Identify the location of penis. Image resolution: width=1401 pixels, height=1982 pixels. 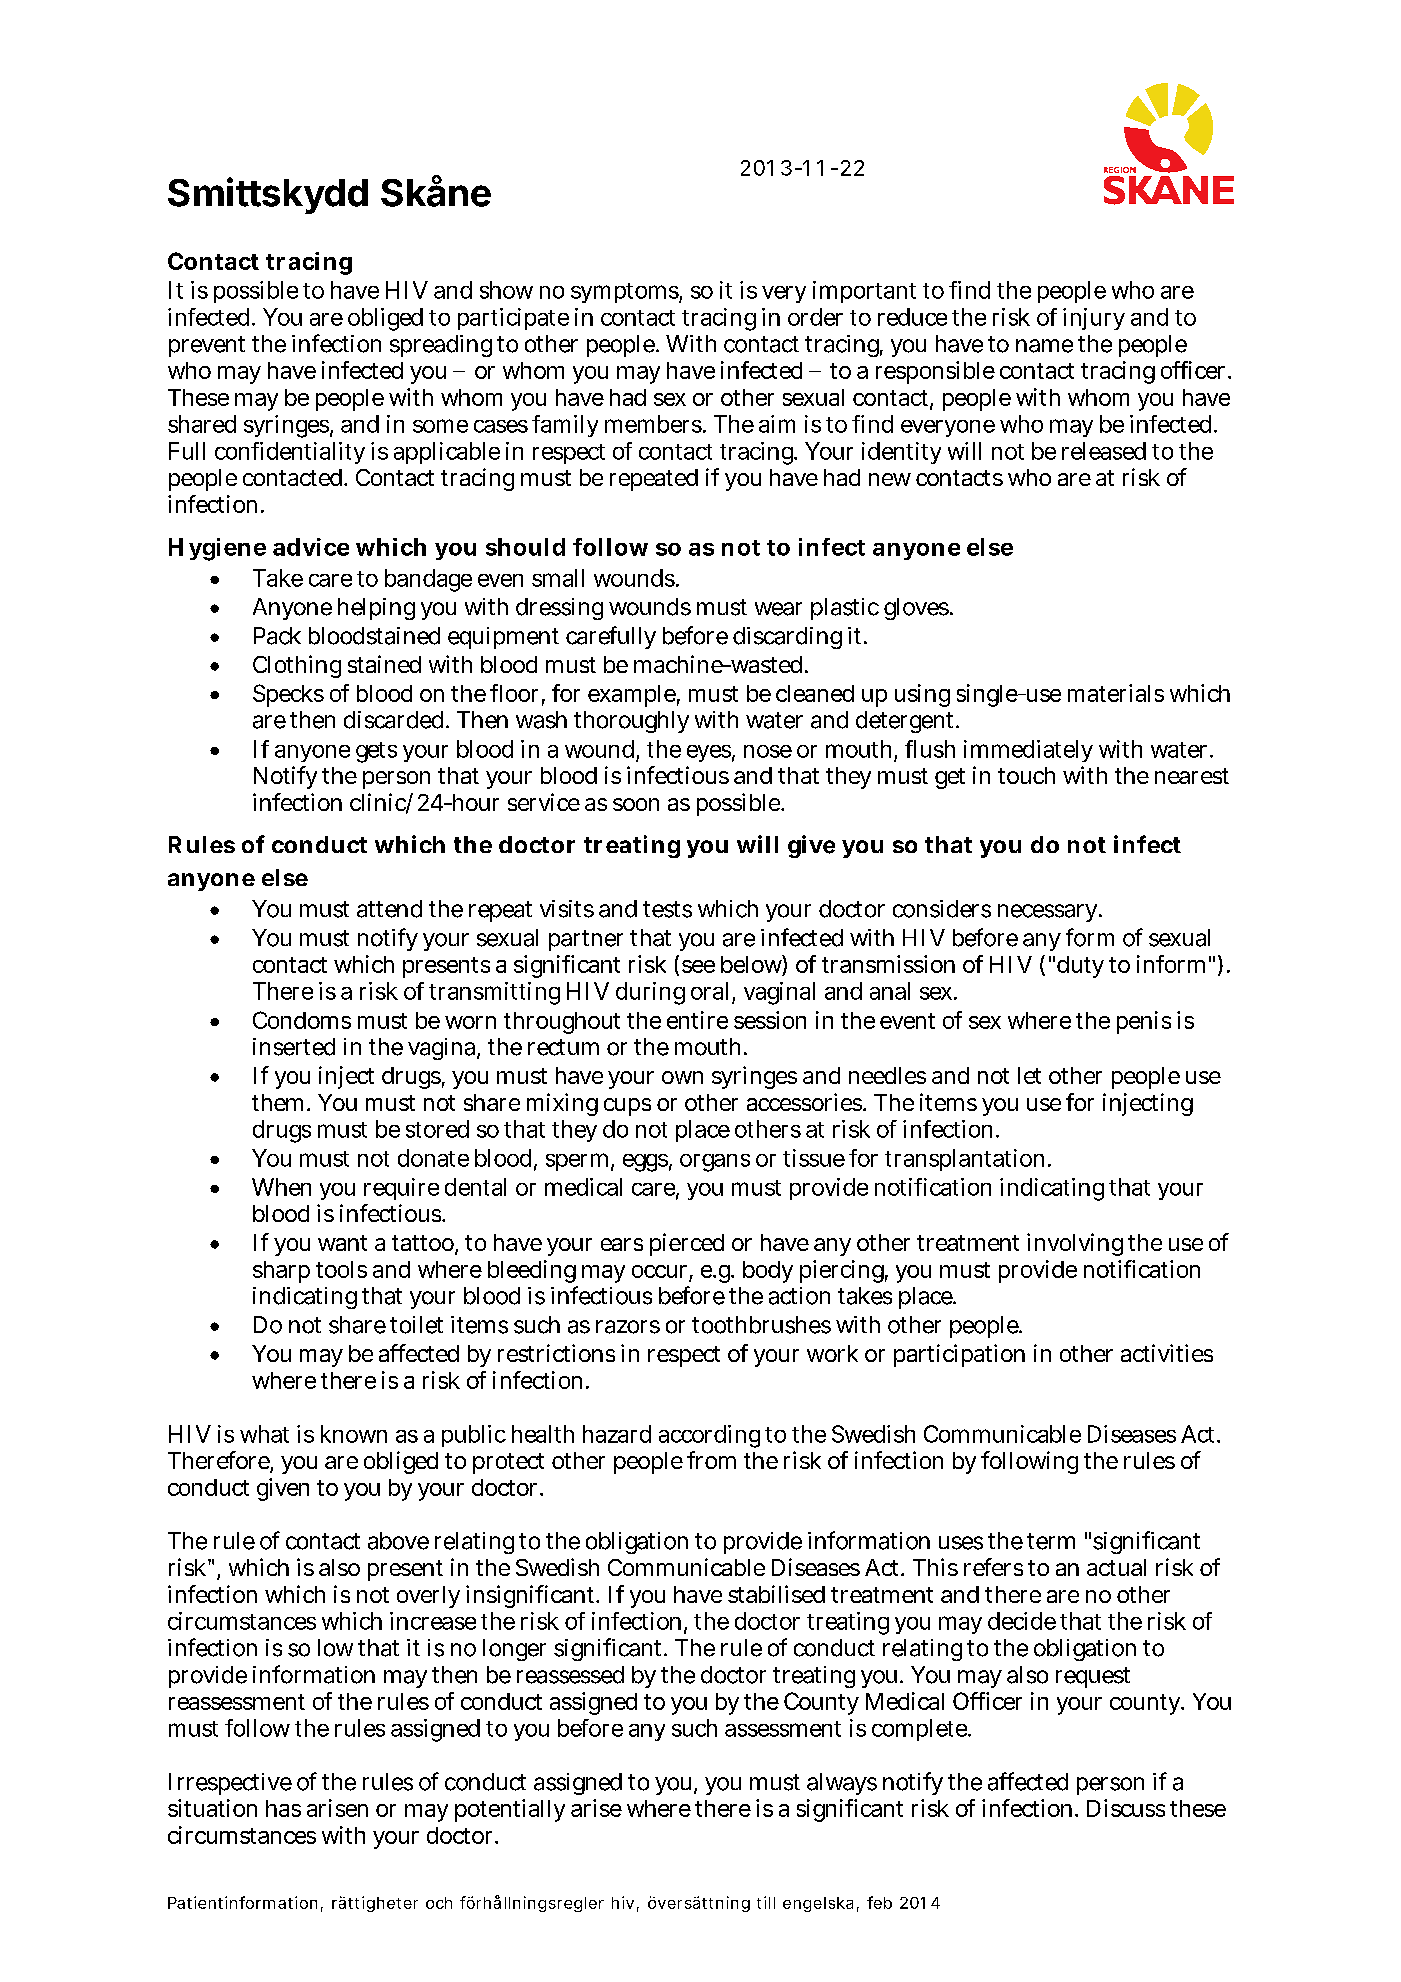
(1144, 1022).
